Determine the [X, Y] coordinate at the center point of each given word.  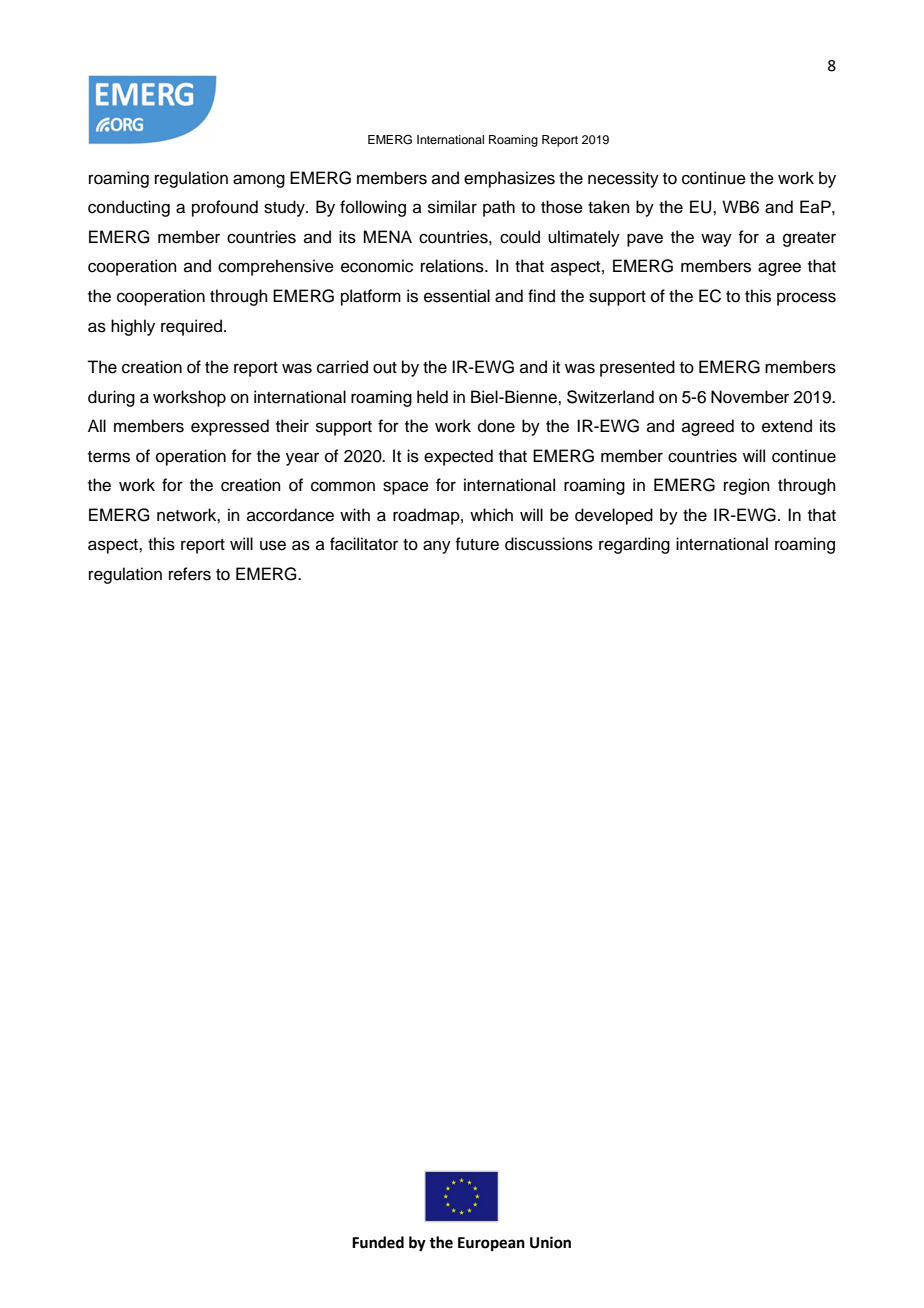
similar [452, 207]
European [491, 1244]
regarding [634, 545]
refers [190, 574]
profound [225, 208]
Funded [378, 1242]
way [716, 240]
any [437, 547]
